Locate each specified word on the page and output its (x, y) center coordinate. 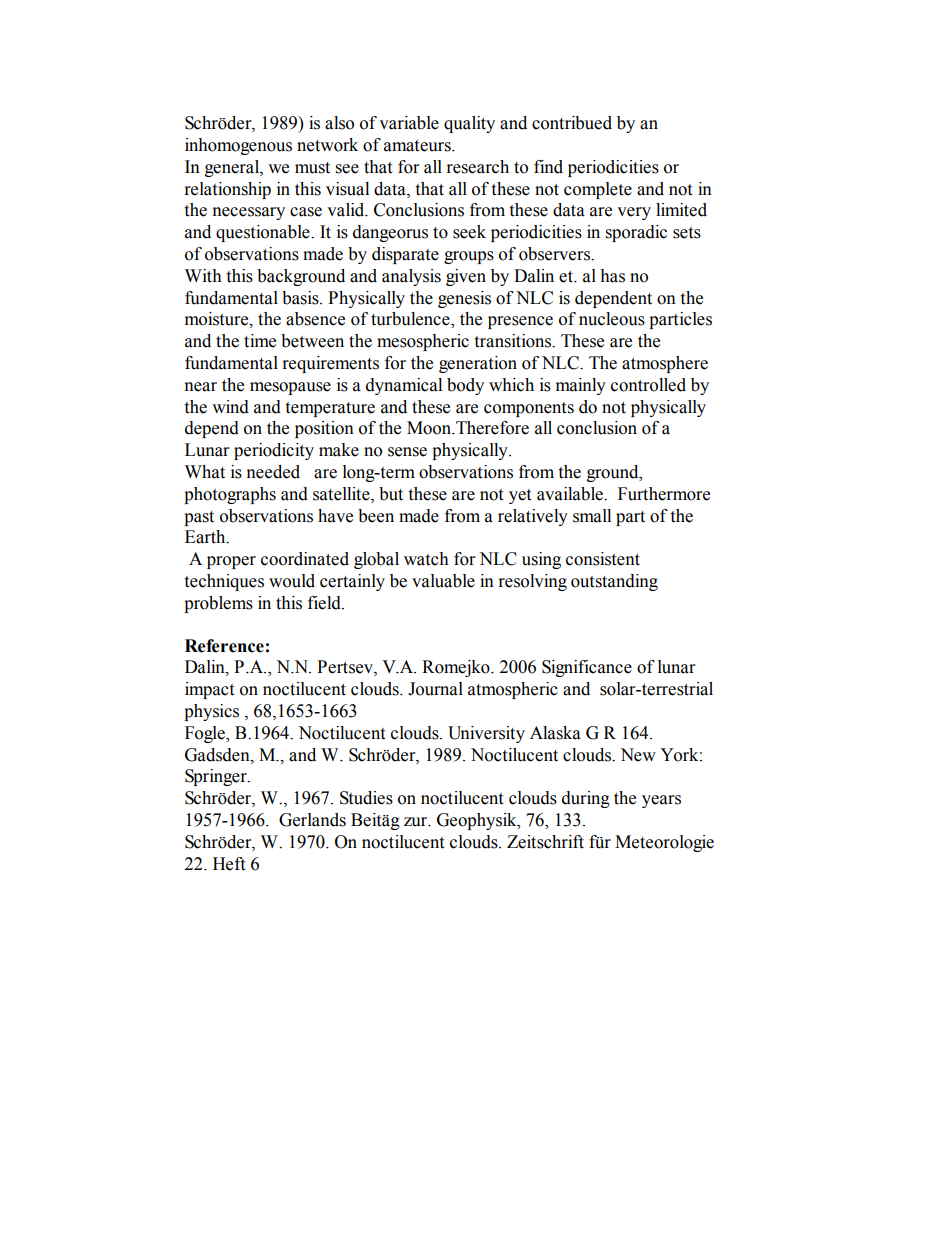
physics (211, 712)
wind (230, 407)
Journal (435, 689)
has (612, 276)
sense (407, 452)
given (466, 277)
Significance (587, 668)
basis (301, 298)
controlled (648, 385)
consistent (603, 559)
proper (231, 562)
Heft (229, 864)
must (312, 168)
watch (426, 559)
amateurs (418, 146)
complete (598, 190)
